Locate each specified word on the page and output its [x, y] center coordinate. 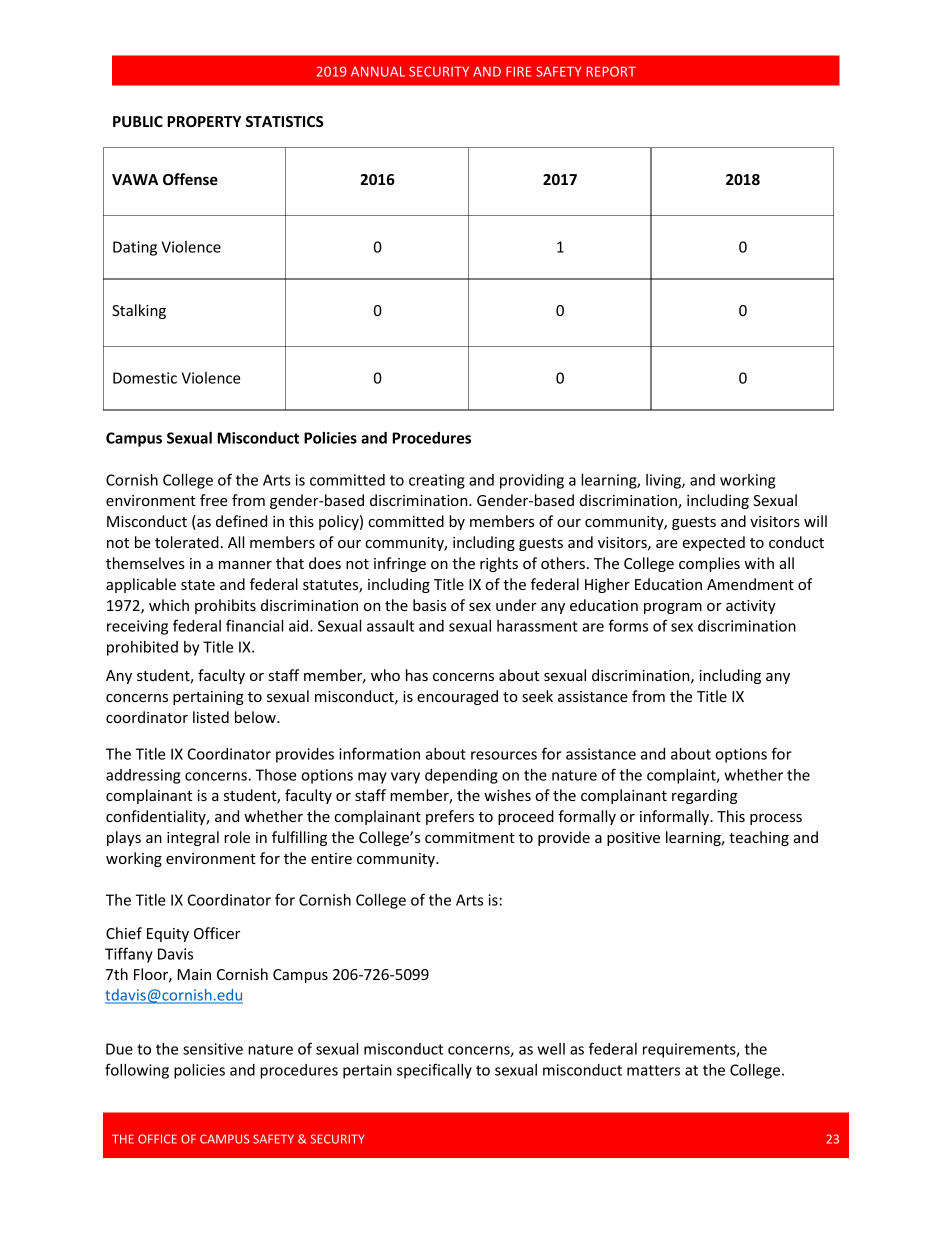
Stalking [139, 311]
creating [437, 481]
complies [709, 564]
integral [193, 838]
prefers [450, 817]
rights [499, 564]
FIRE [518, 71]
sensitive [213, 1049]
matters [653, 1070]
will [815, 521]
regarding [704, 796]
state [198, 585]
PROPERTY [204, 121]
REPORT [611, 71]
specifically [434, 1071]
